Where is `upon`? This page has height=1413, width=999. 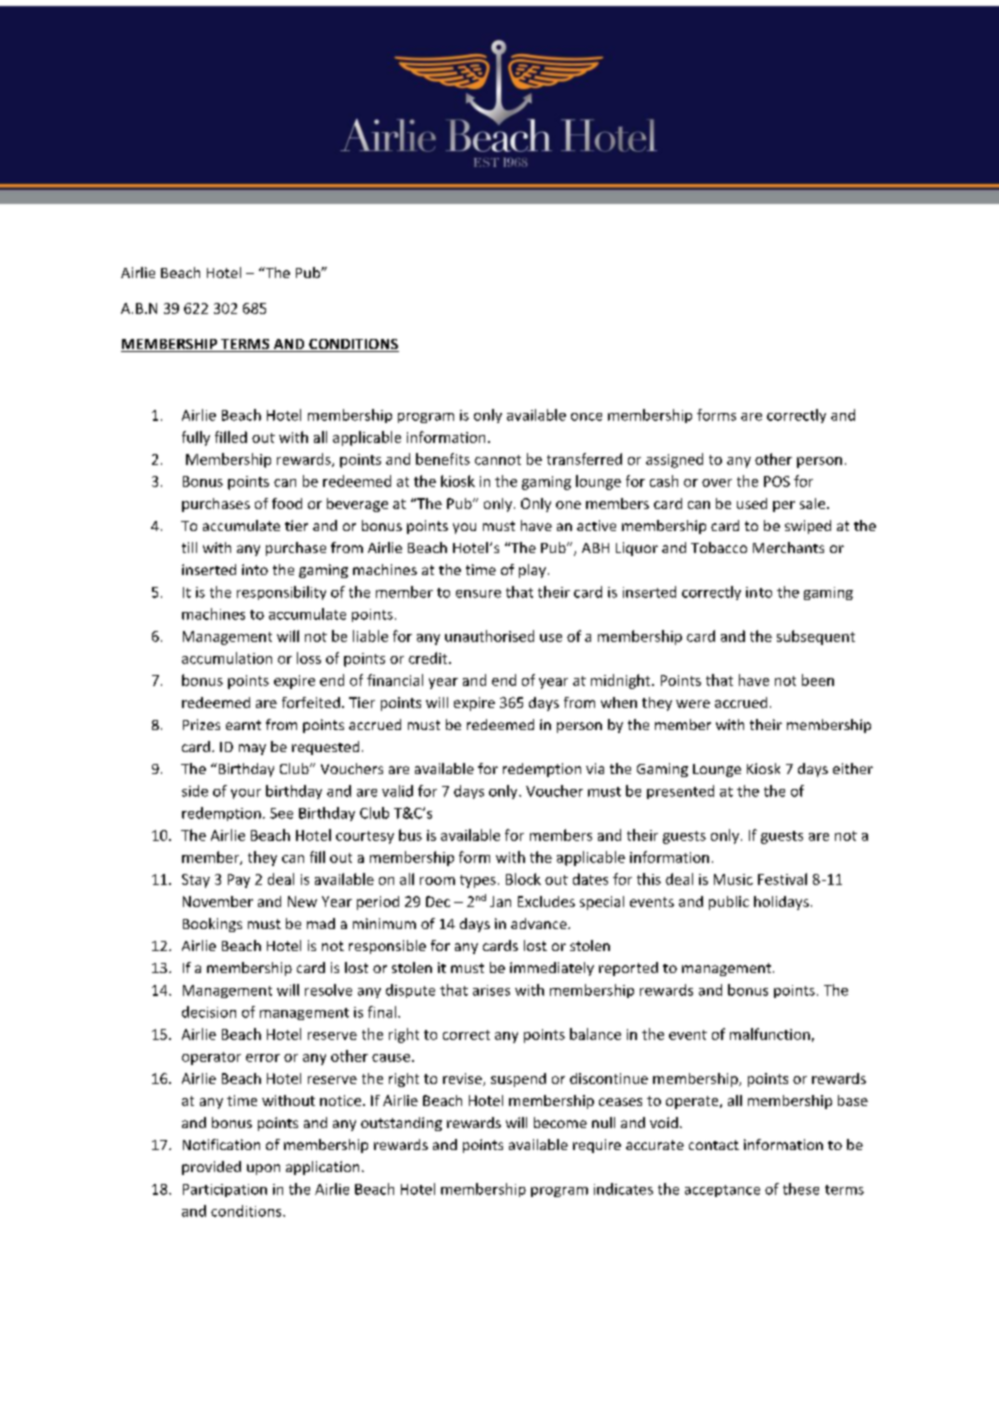
upon is located at coordinates (263, 1169).
